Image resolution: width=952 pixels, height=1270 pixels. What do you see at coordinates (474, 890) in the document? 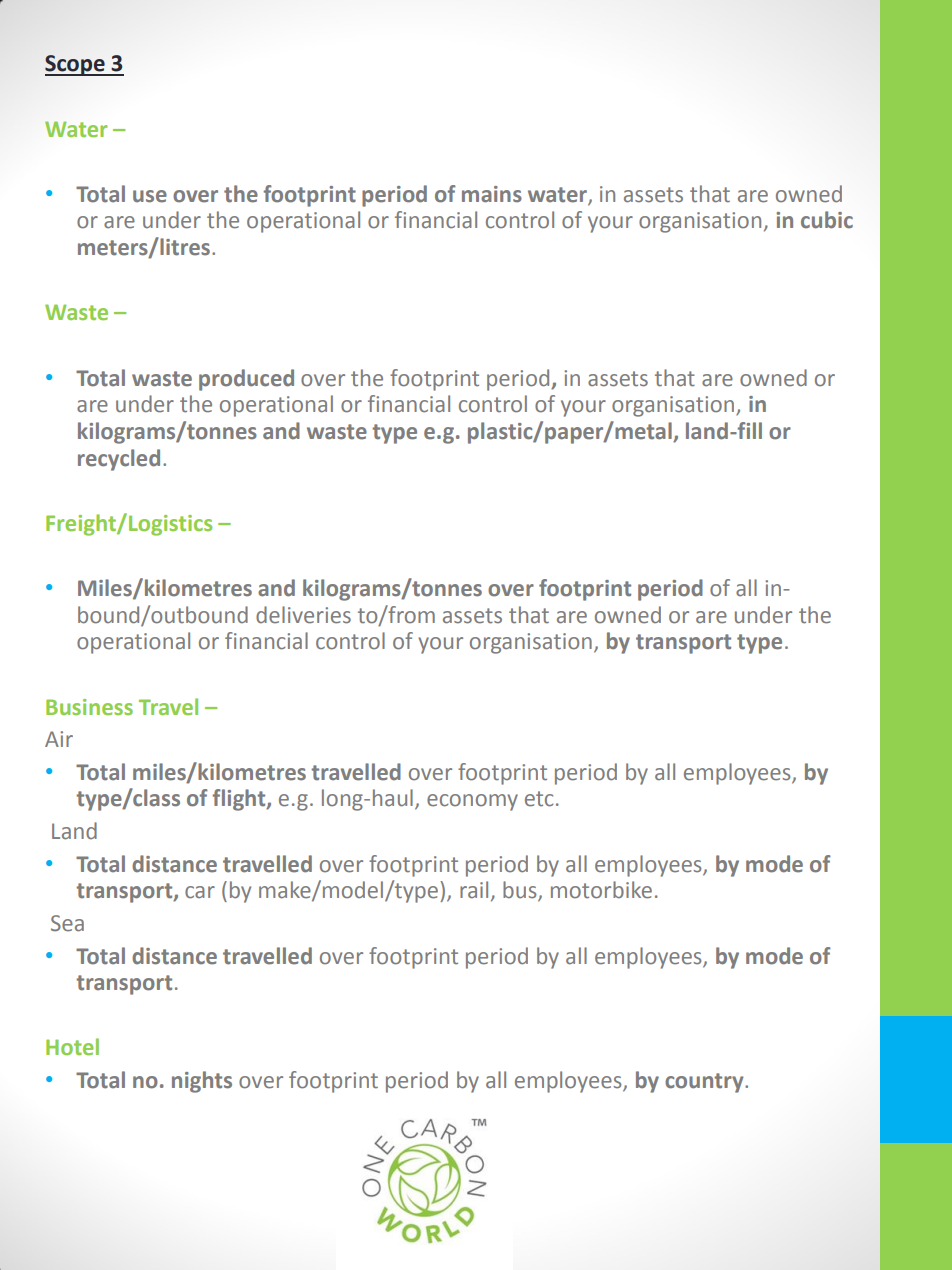
I see `rail` at bounding box center [474, 890].
